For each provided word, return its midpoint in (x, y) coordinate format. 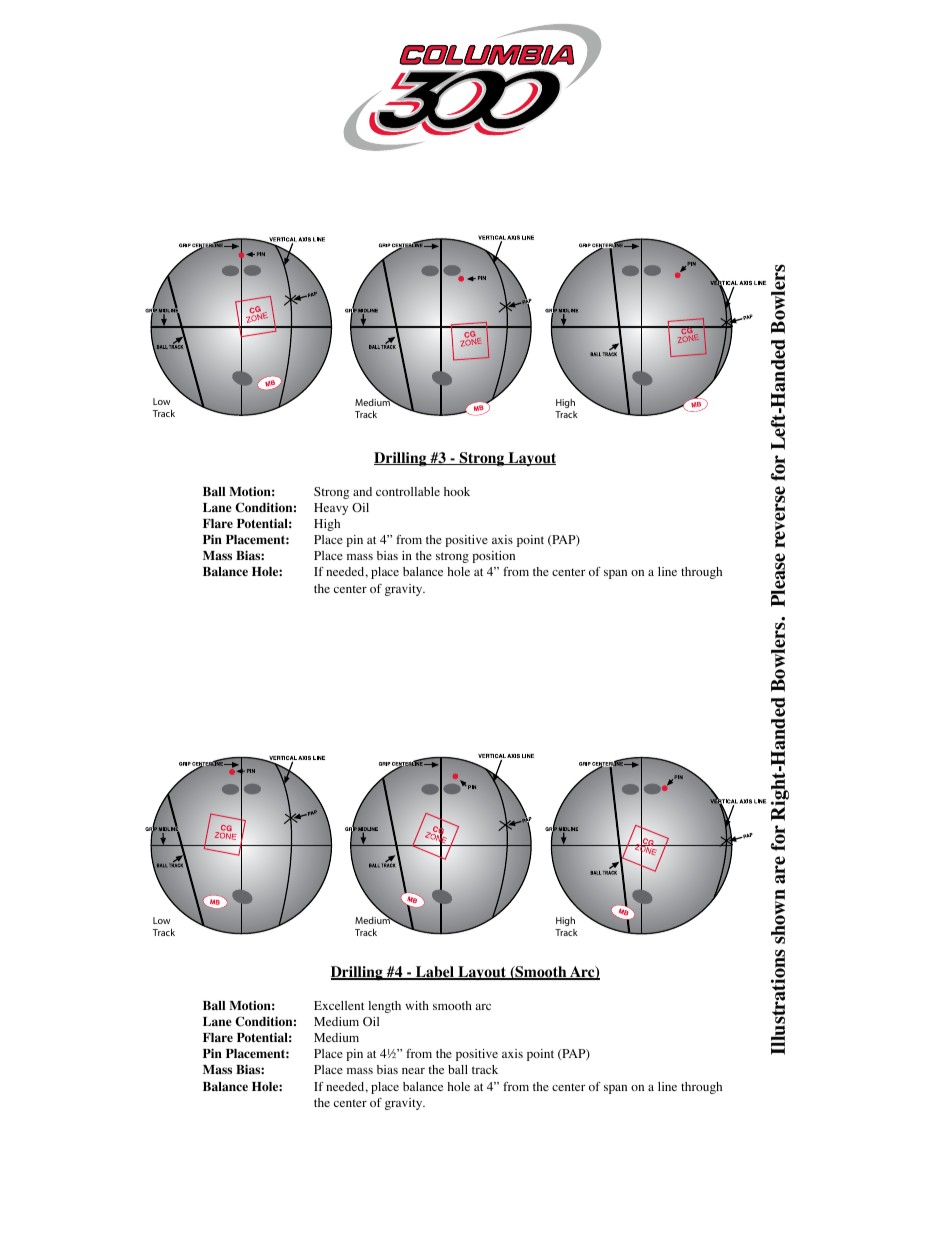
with (417, 1005)
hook (457, 491)
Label (435, 973)
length (384, 1007)
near (413, 1071)
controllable (408, 491)
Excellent (339, 1005)
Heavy (331, 509)
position (493, 557)
